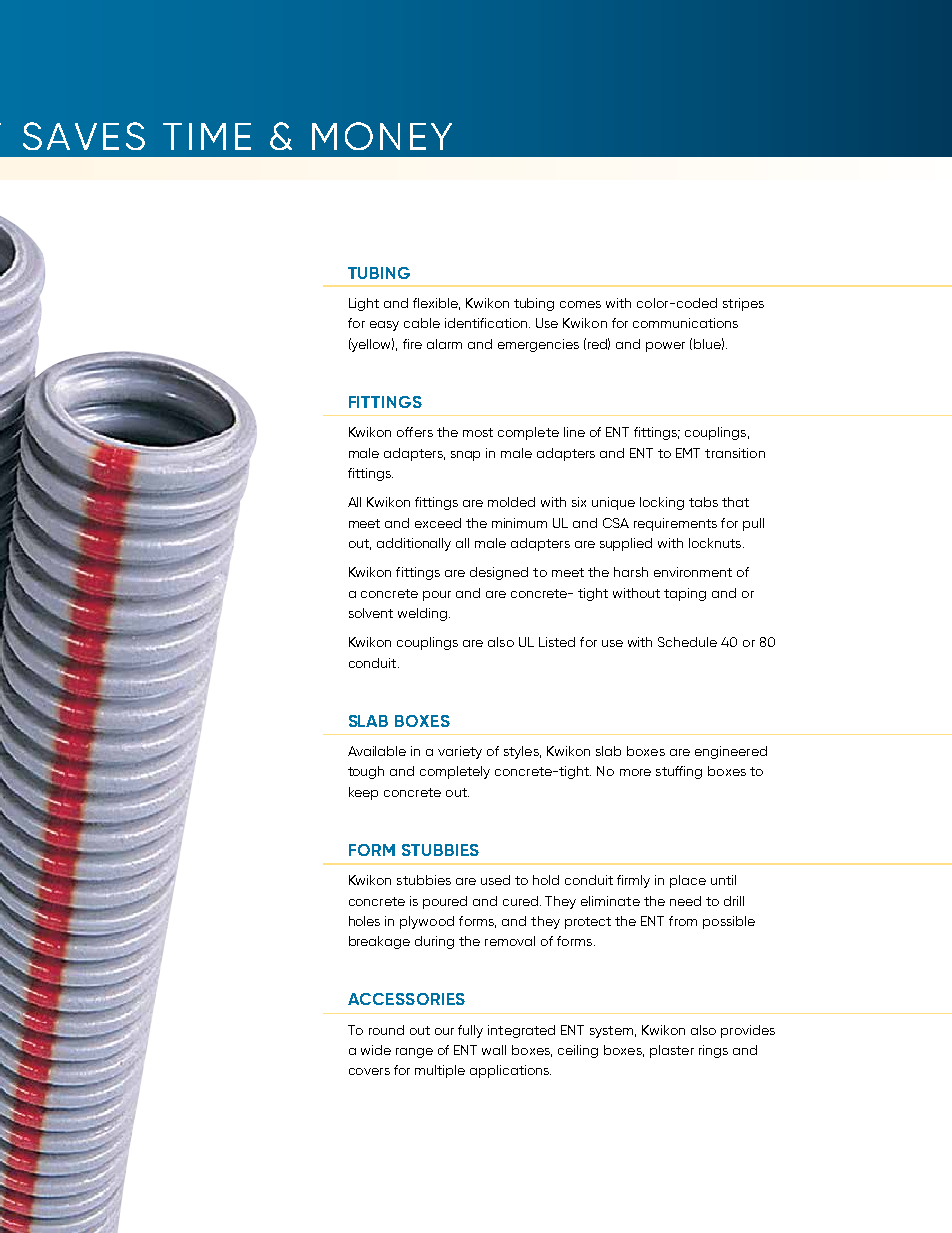 The height and width of the image is (1233, 952). I want to click on TIME, so click(207, 136).
